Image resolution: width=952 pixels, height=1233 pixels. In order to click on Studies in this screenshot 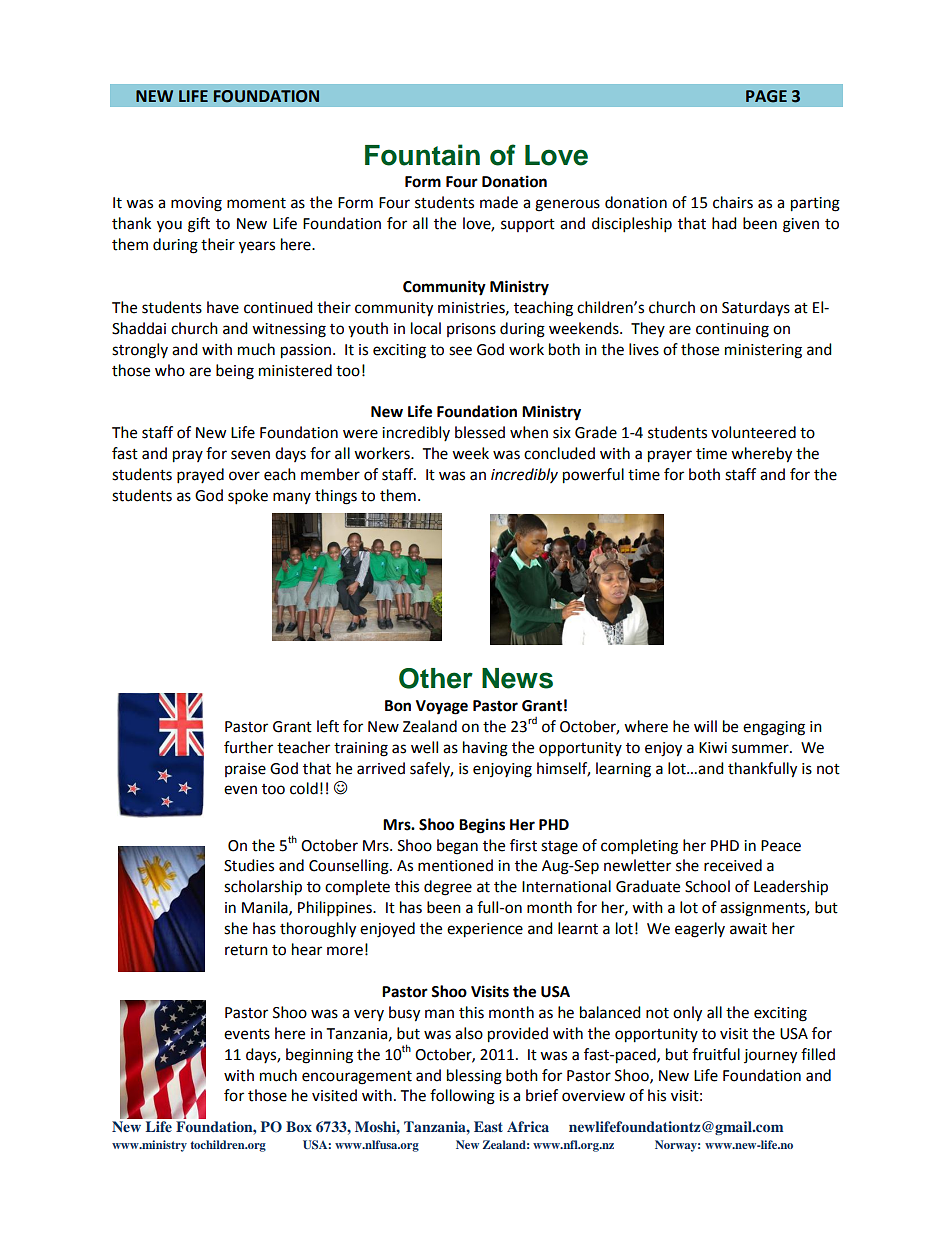, I will do `click(249, 865)`.
